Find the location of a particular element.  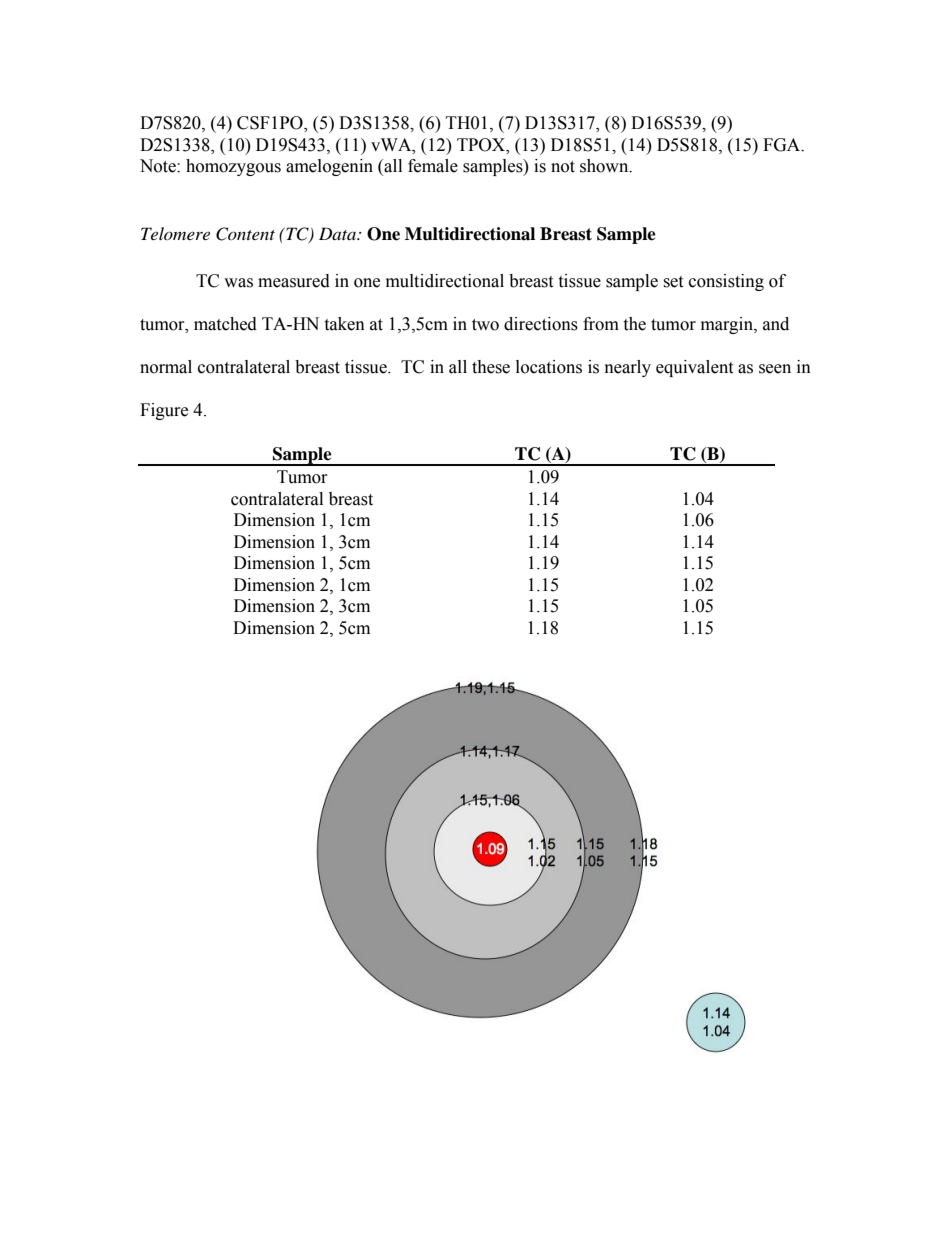

and is located at coordinates (776, 324).
